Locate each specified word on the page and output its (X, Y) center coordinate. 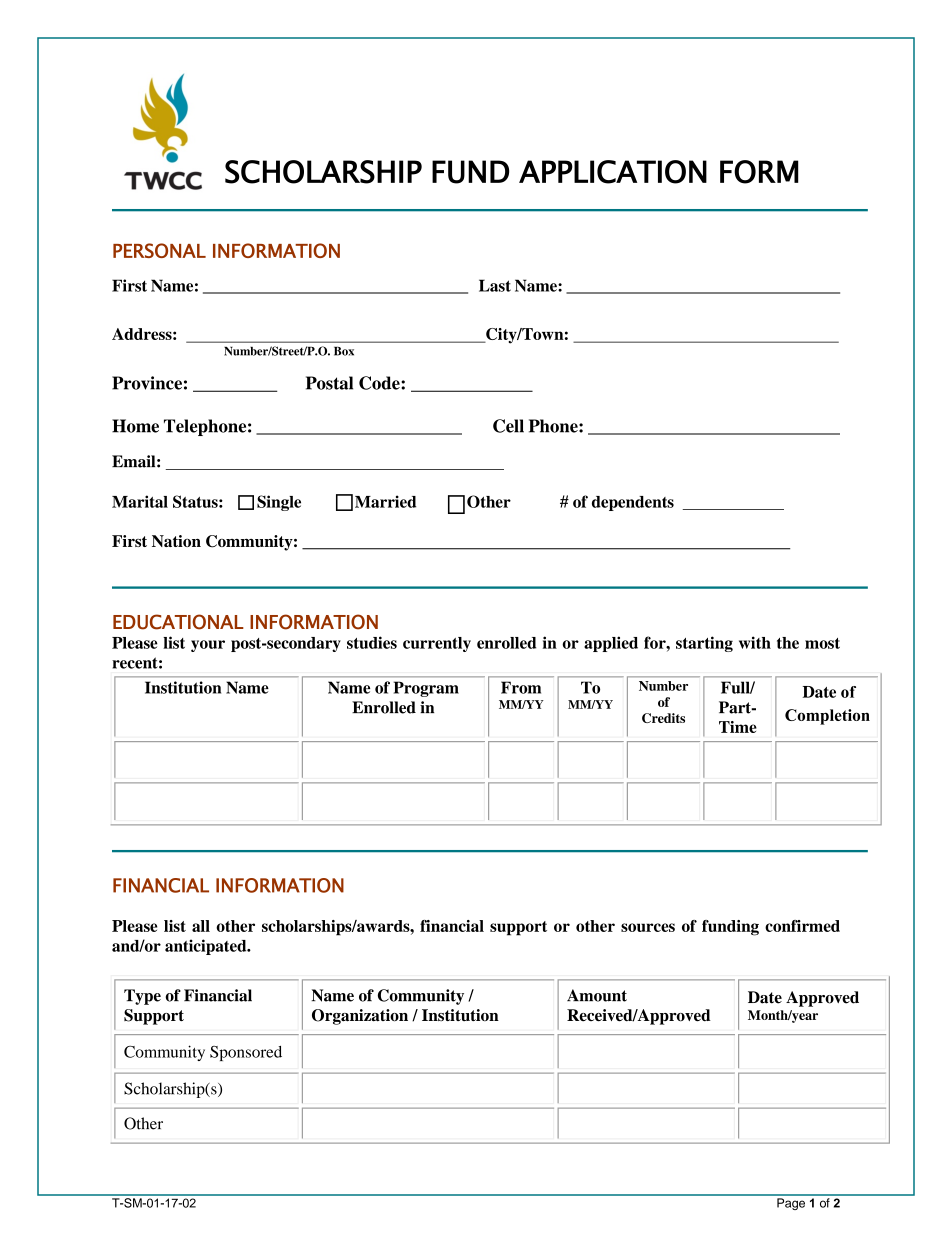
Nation (176, 541)
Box (344, 351)
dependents (633, 503)
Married (385, 501)
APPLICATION (613, 172)
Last (495, 285)
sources (648, 927)
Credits (663, 718)
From (521, 687)
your (208, 646)
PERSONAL (159, 250)
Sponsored (246, 1053)
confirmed (802, 926)
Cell (508, 426)
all (201, 926)
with (755, 642)
